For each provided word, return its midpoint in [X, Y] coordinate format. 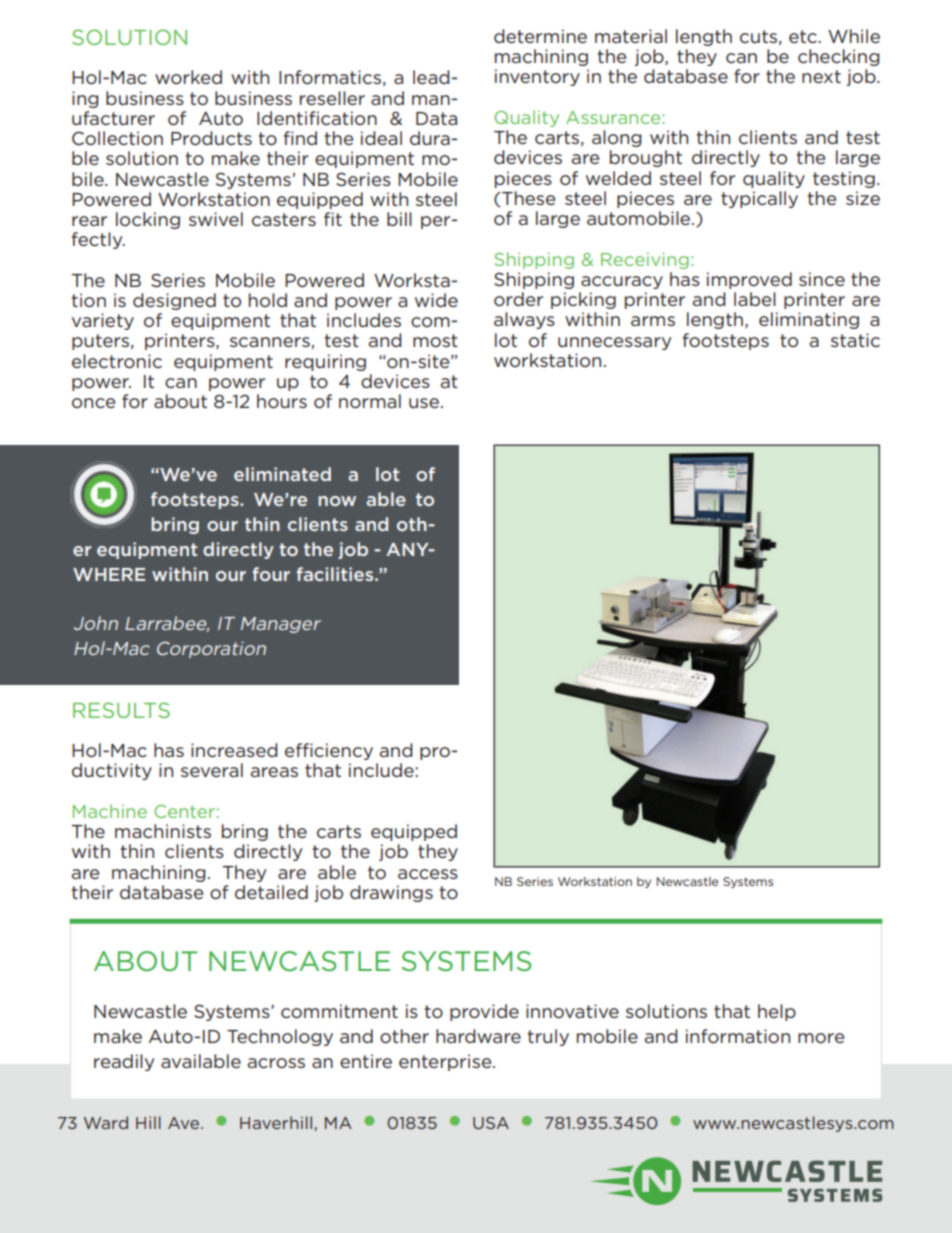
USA [491, 1123]
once [93, 403]
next [821, 76]
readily [124, 1062]
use [424, 403]
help [777, 1012]
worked [188, 77]
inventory [537, 77]
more [821, 1038]
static [855, 340]
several [212, 770]
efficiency [329, 751]
